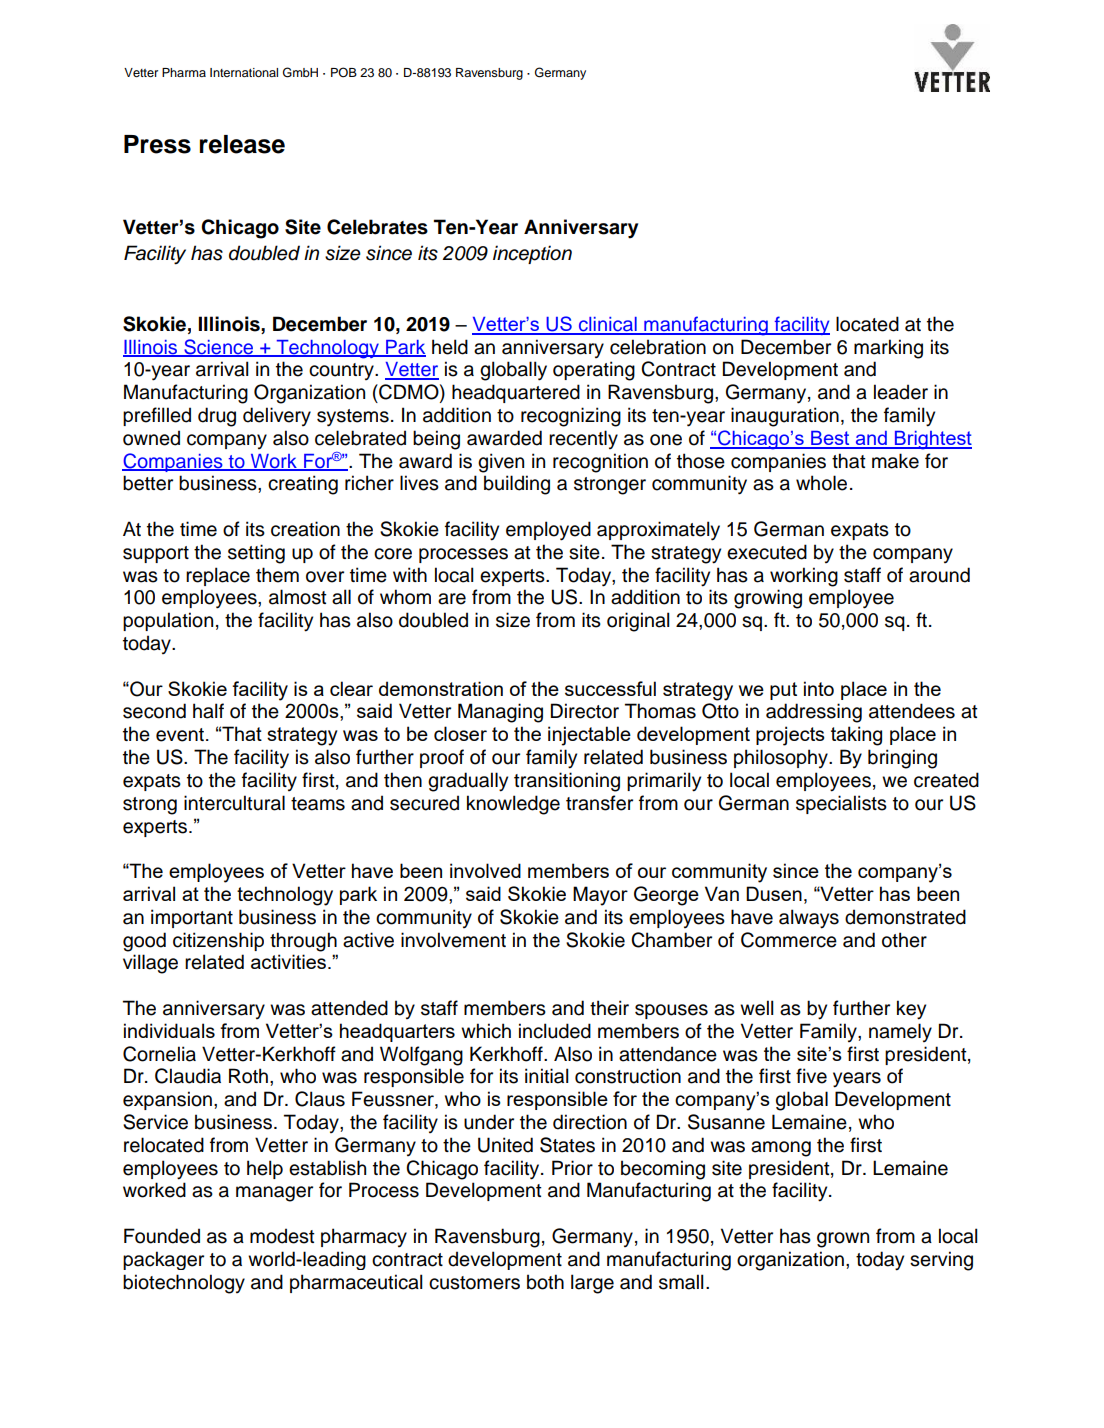 The width and height of the screenshot is (1104, 1428). What do you see at coordinates (485, 870) in the screenshot?
I see `involved` at bounding box center [485, 870].
